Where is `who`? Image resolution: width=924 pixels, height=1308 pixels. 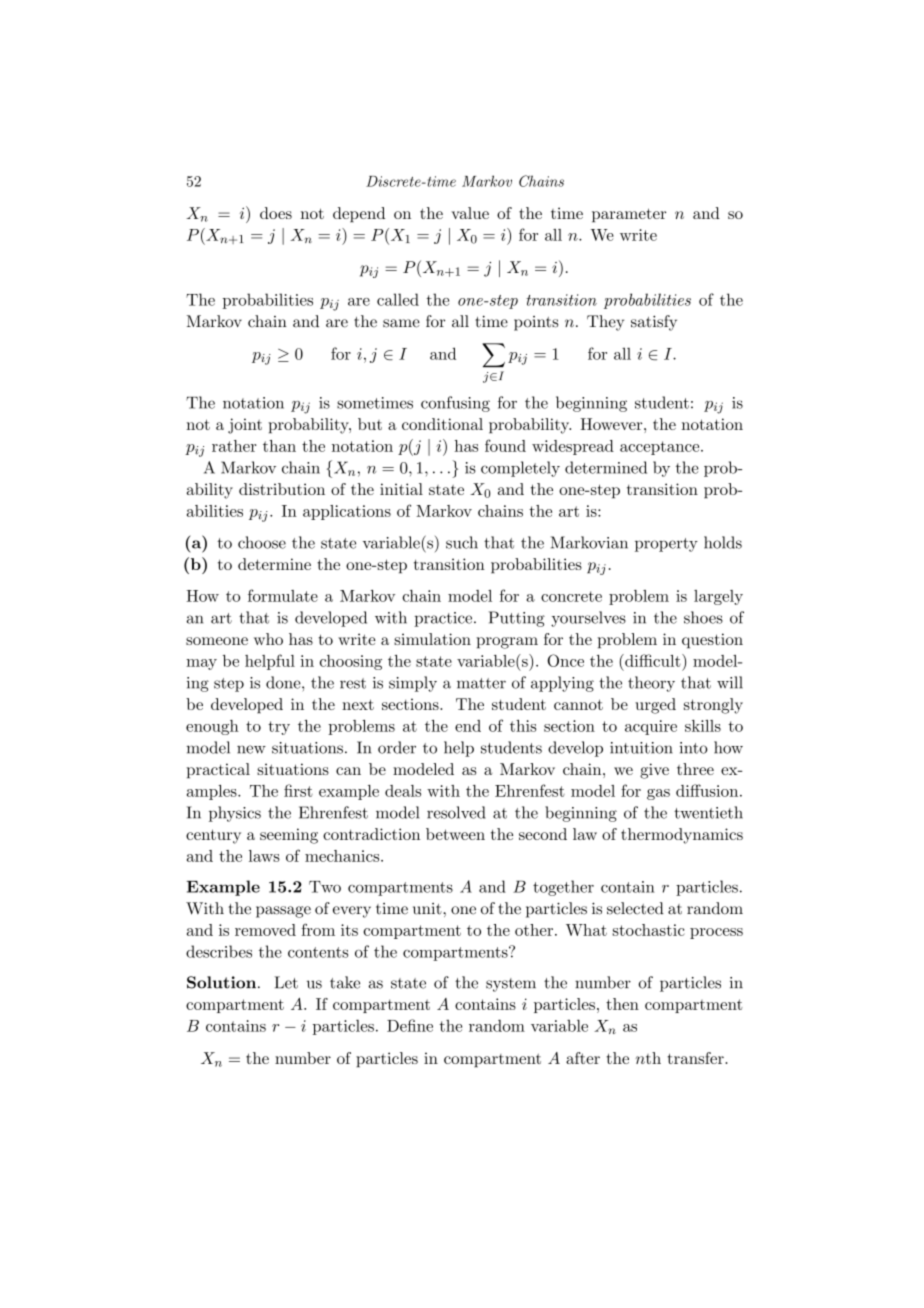
who is located at coordinates (268, 639).
